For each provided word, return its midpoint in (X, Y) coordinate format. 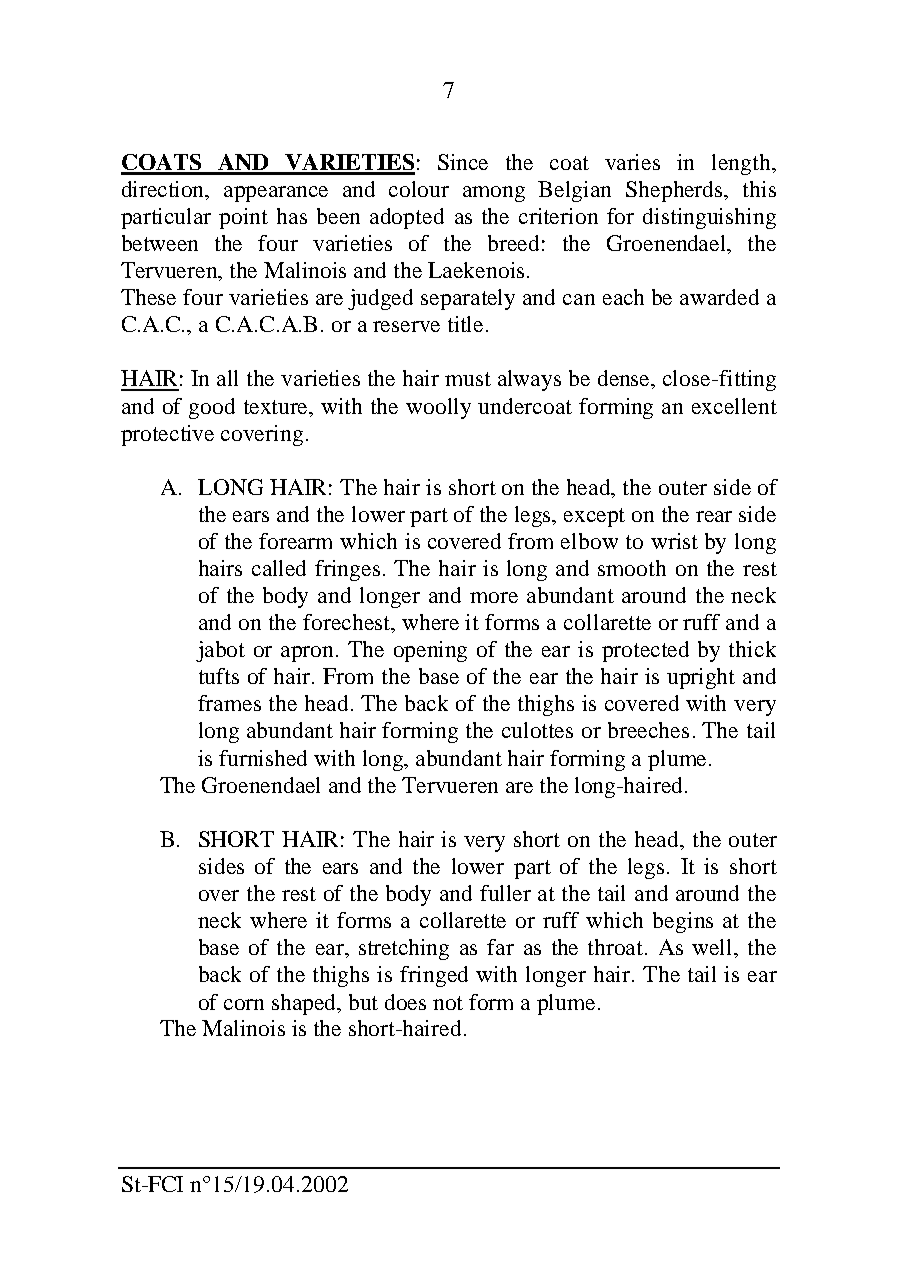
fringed (434, 976)
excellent (734, 406)
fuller (505, 893)
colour (419, 189)
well (713, 947)
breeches (648, 730)
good (212, 408)
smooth (632, 568)
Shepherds (676, 191)
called (279, 568)
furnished (263, 758)
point (243, 218)
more (494, 597)
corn (244, 1004)
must (468, 379)
